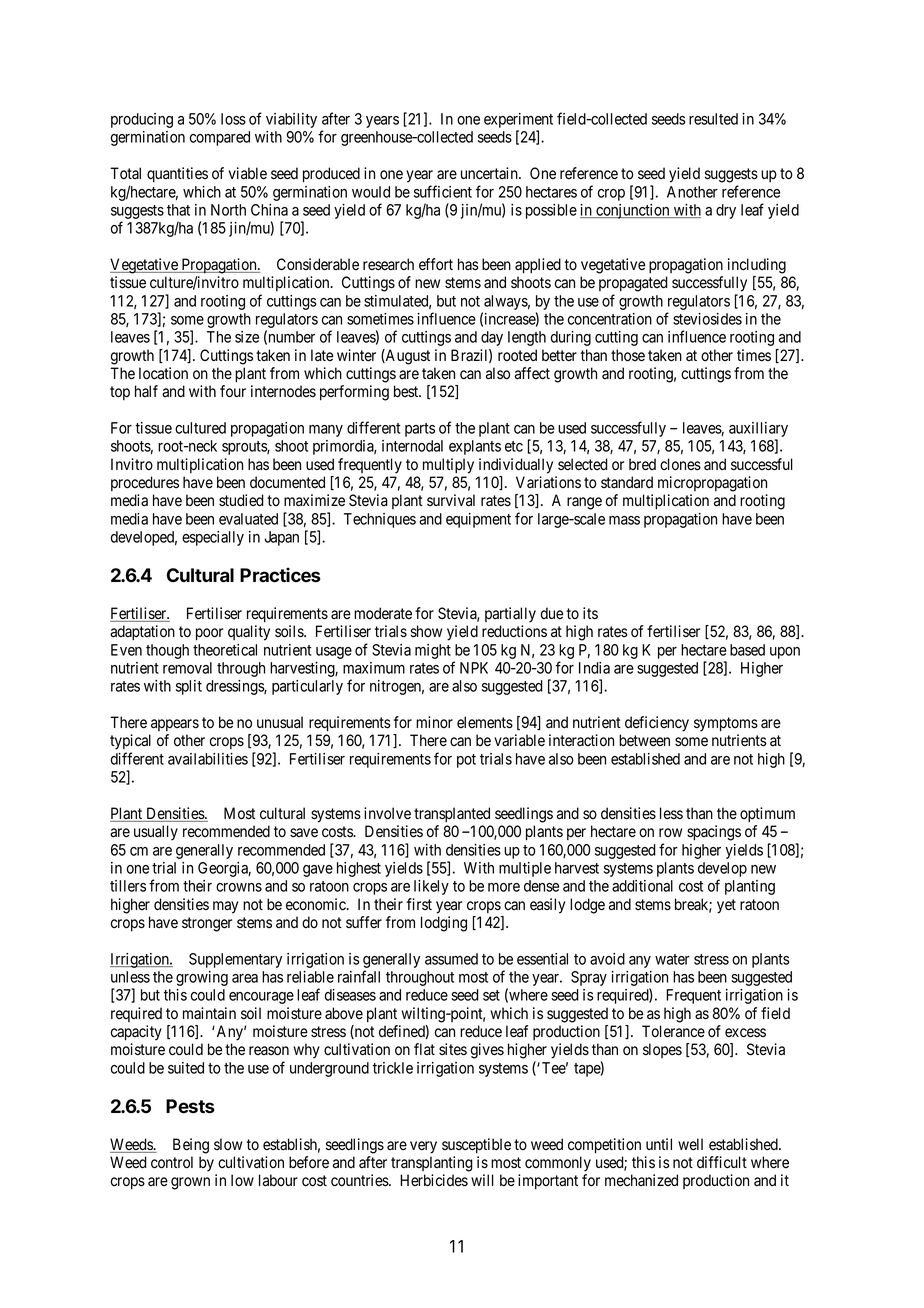  What do you see at coordinates (220, 138) in the document?
I see `compared` at bounding box center [220, 138].
